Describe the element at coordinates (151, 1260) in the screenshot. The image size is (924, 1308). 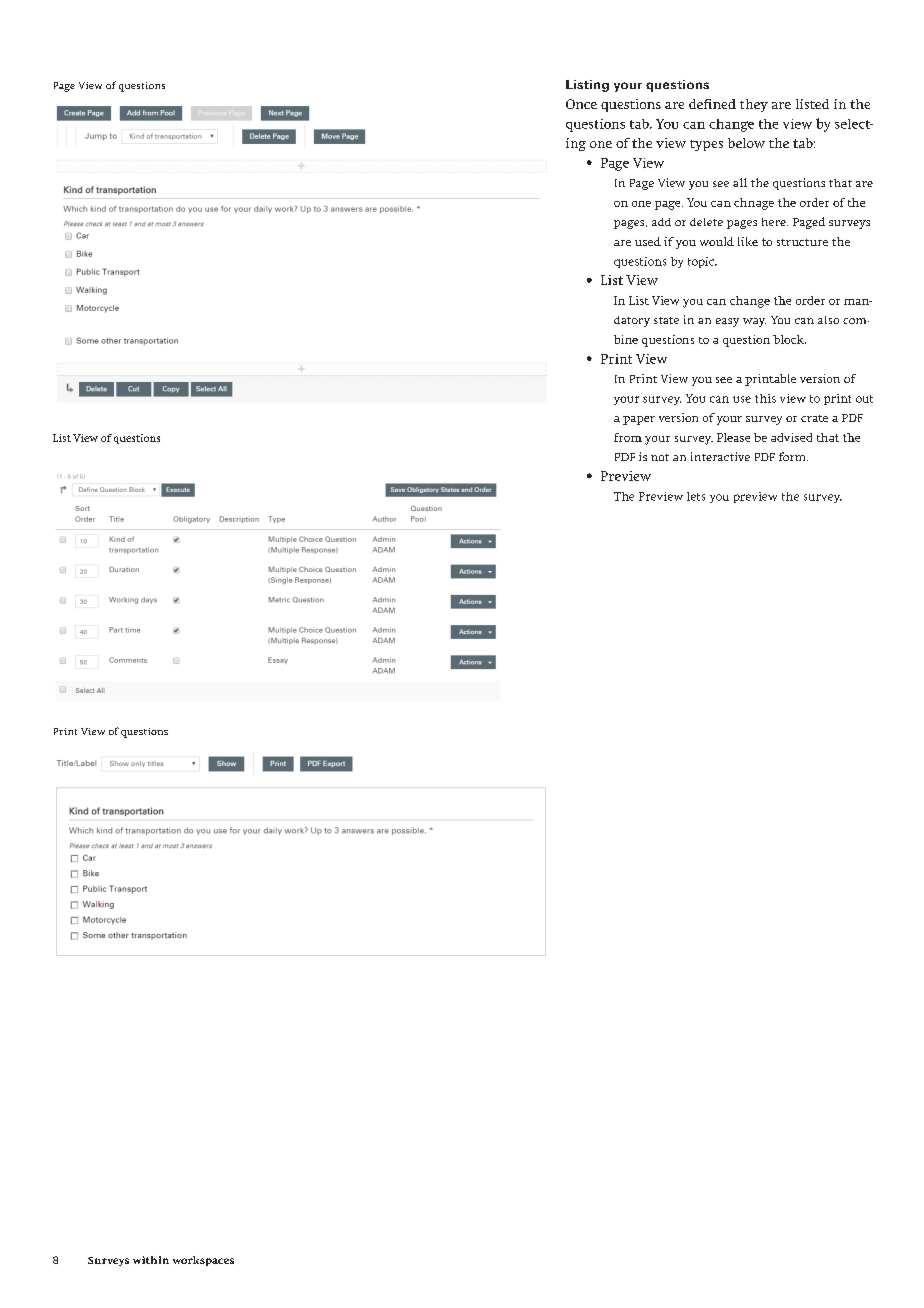
I see `within` at that location.
